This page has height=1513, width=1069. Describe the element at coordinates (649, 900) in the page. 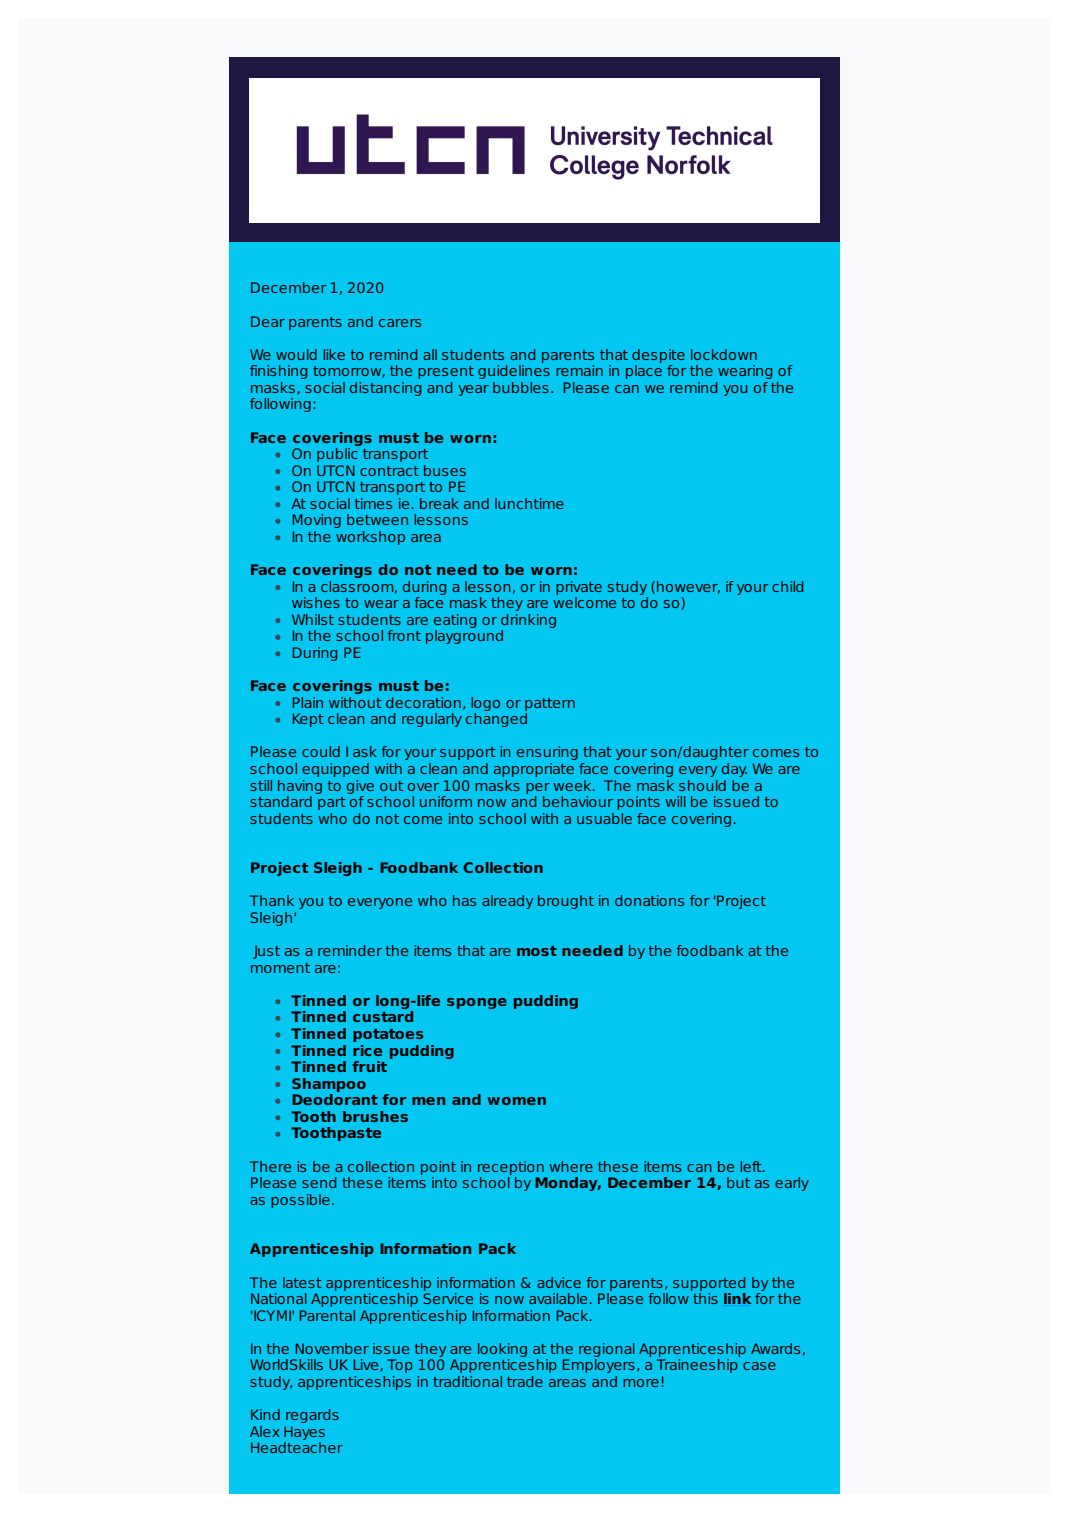

I see `donations` at that location.
